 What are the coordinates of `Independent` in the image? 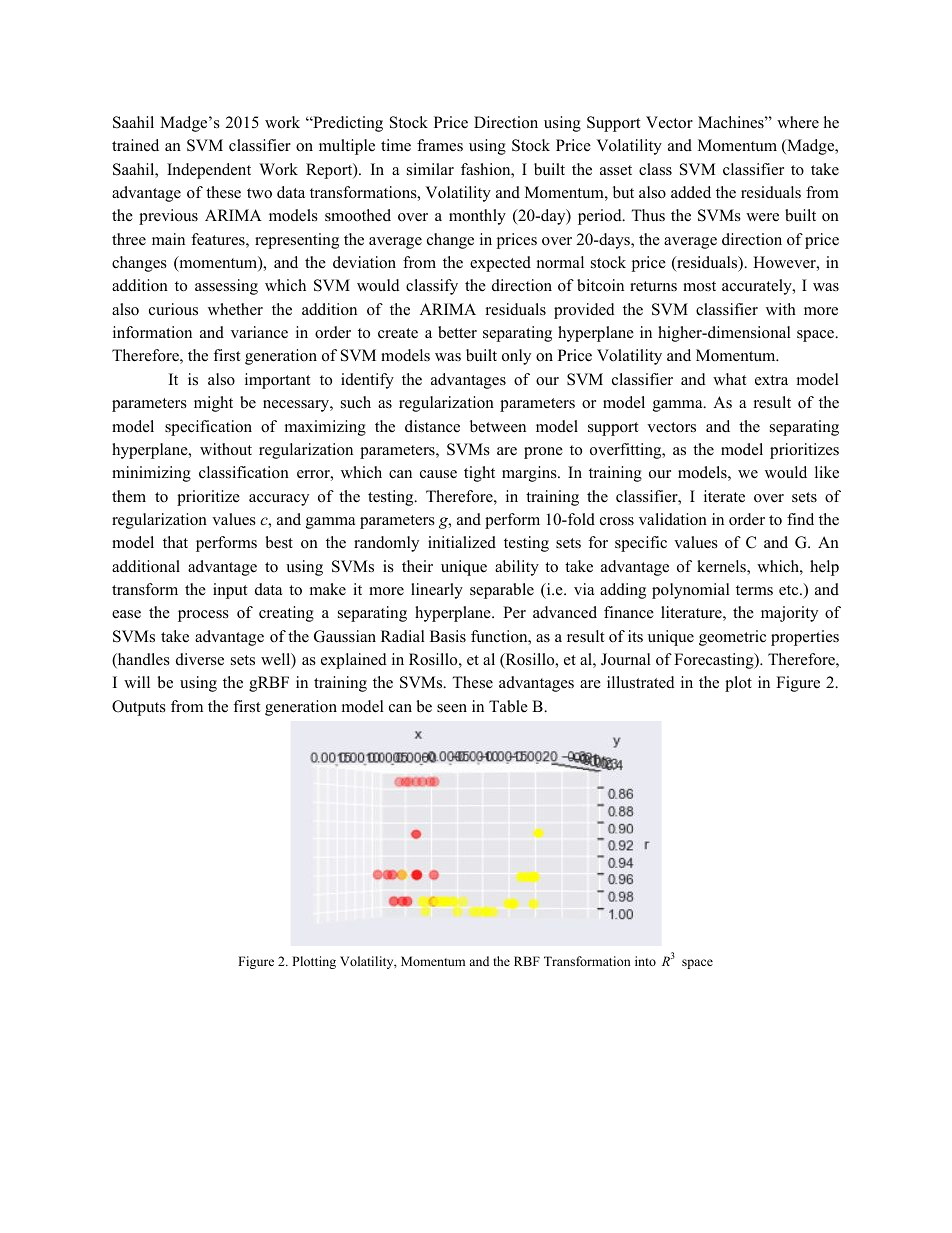 It's located at (209, 171).
